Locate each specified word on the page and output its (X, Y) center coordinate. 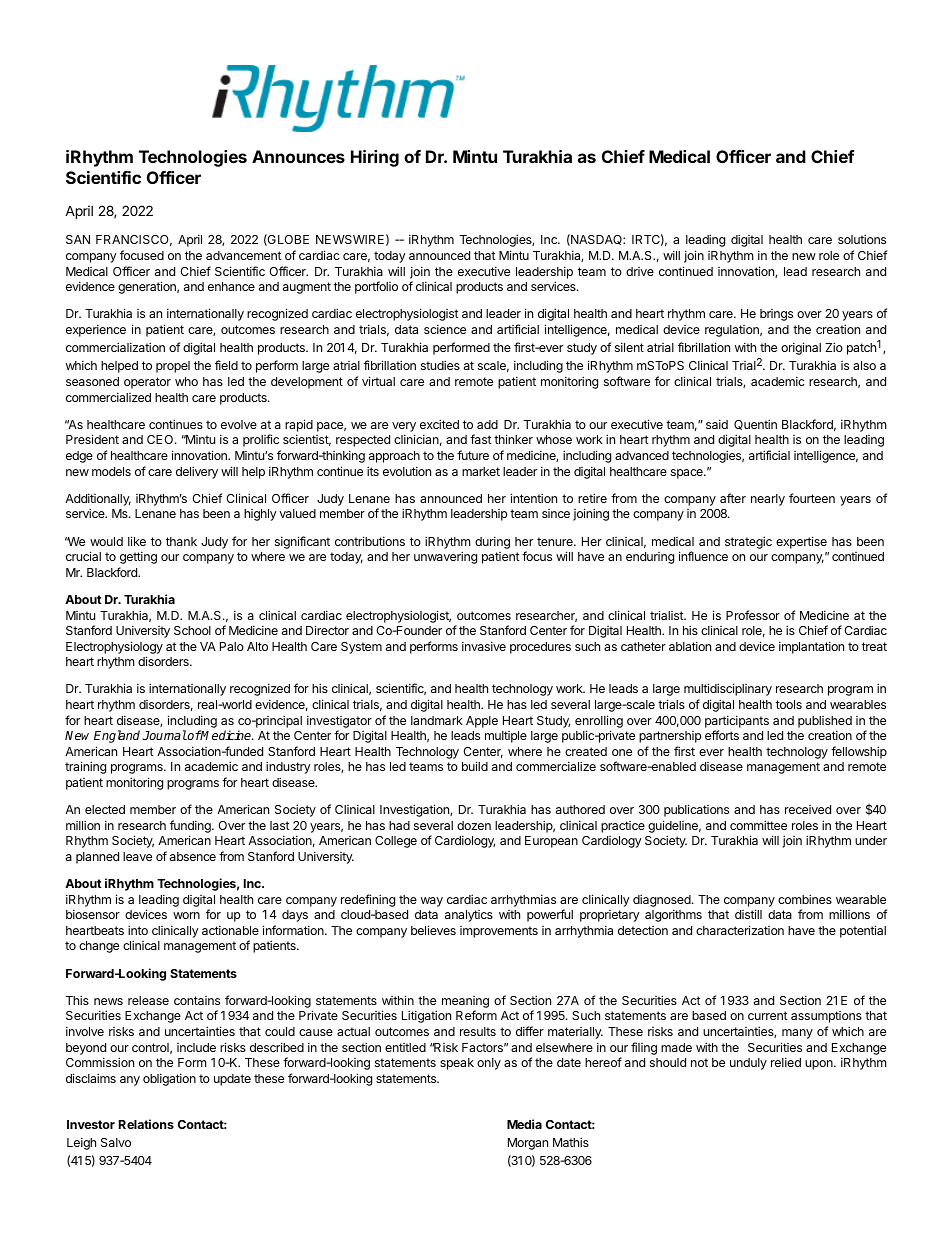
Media (524, 1124)
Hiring (375, 158)
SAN (78, 239)
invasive (484, 646)
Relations (146, 1124)
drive (640, 271)
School (192, 630)
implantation (811, 647)
